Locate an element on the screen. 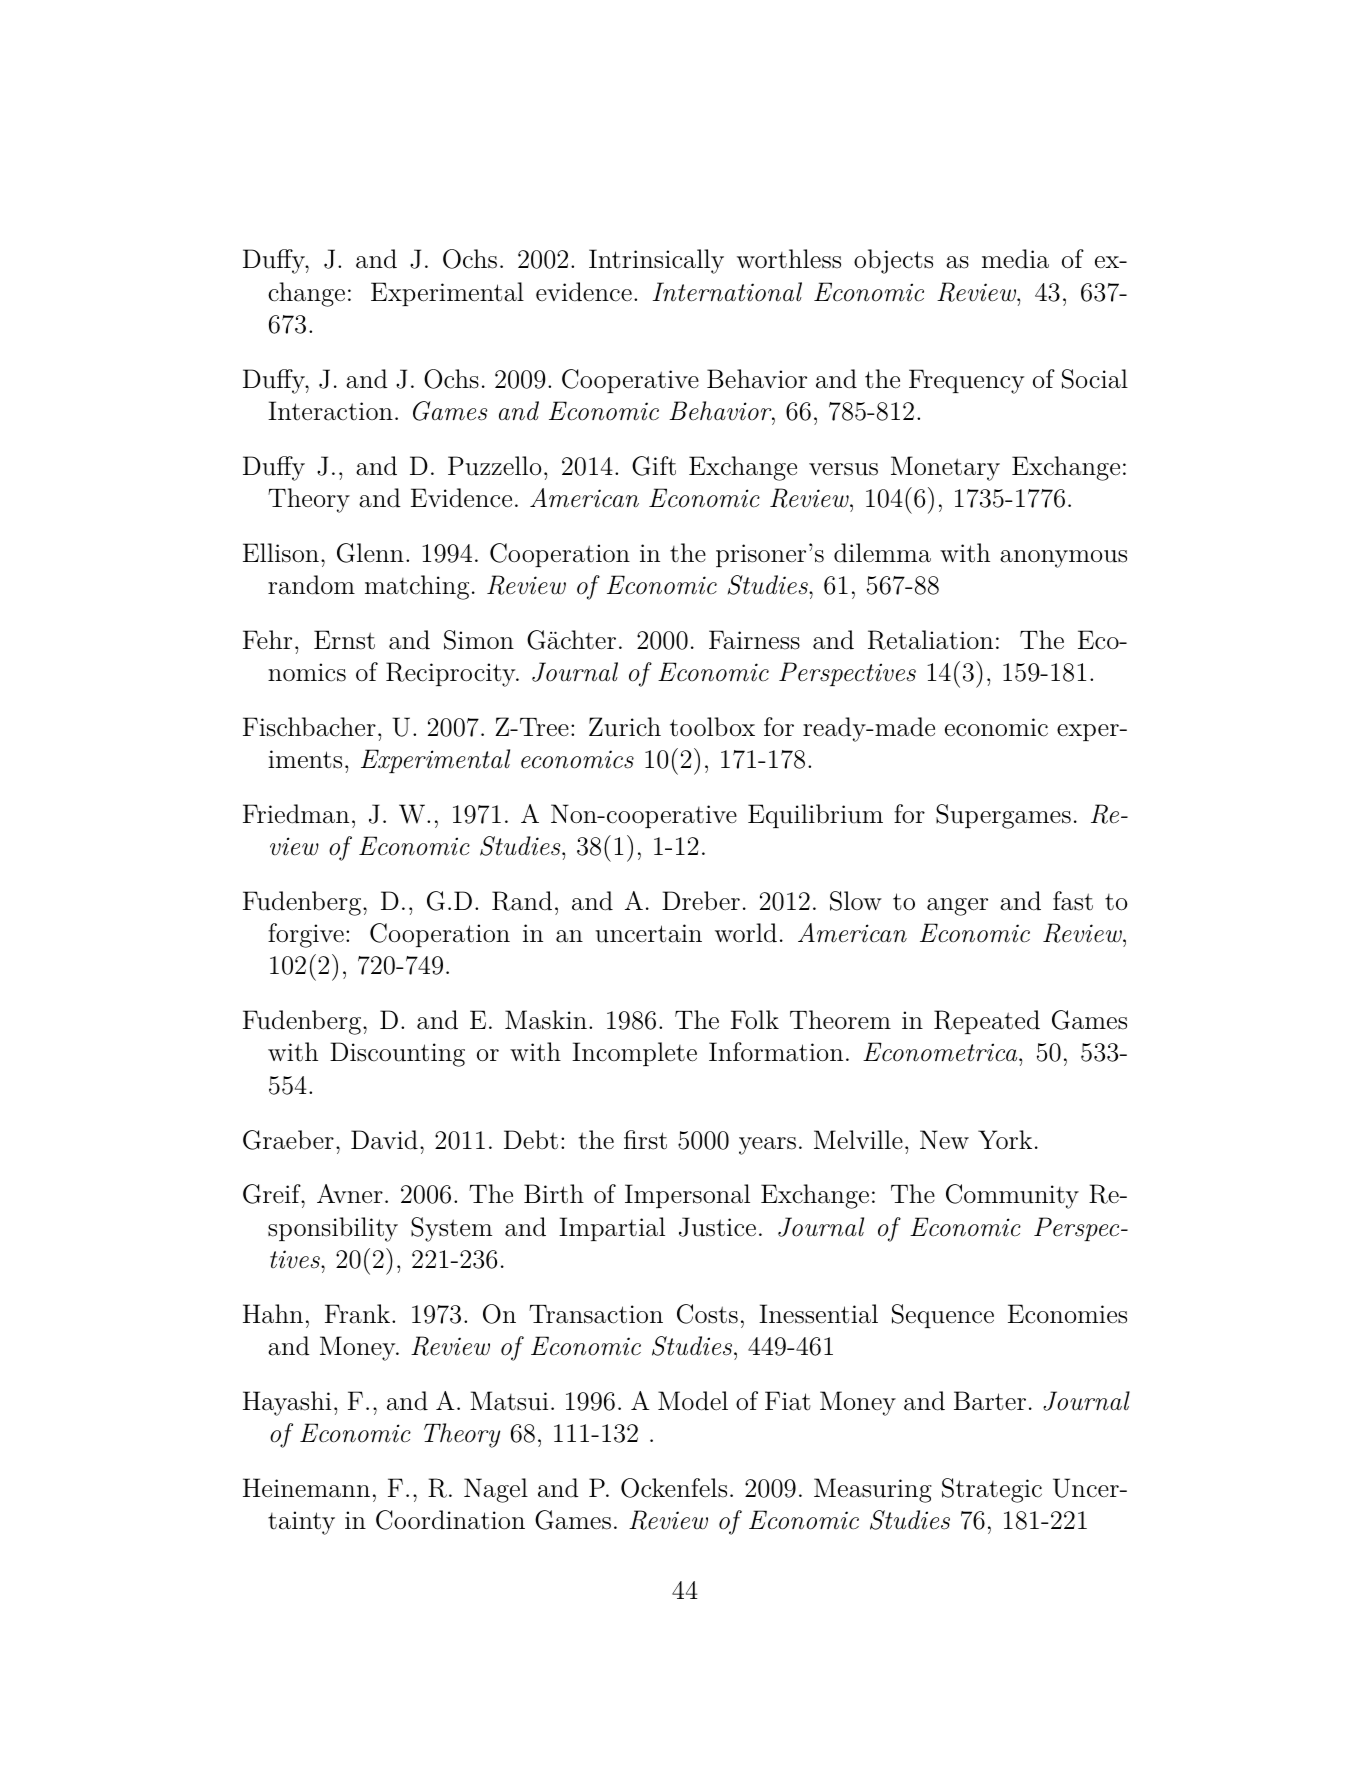 The height and width of the screenshot is (1774, 1370). York is located at coordinates (1005, 1139).
